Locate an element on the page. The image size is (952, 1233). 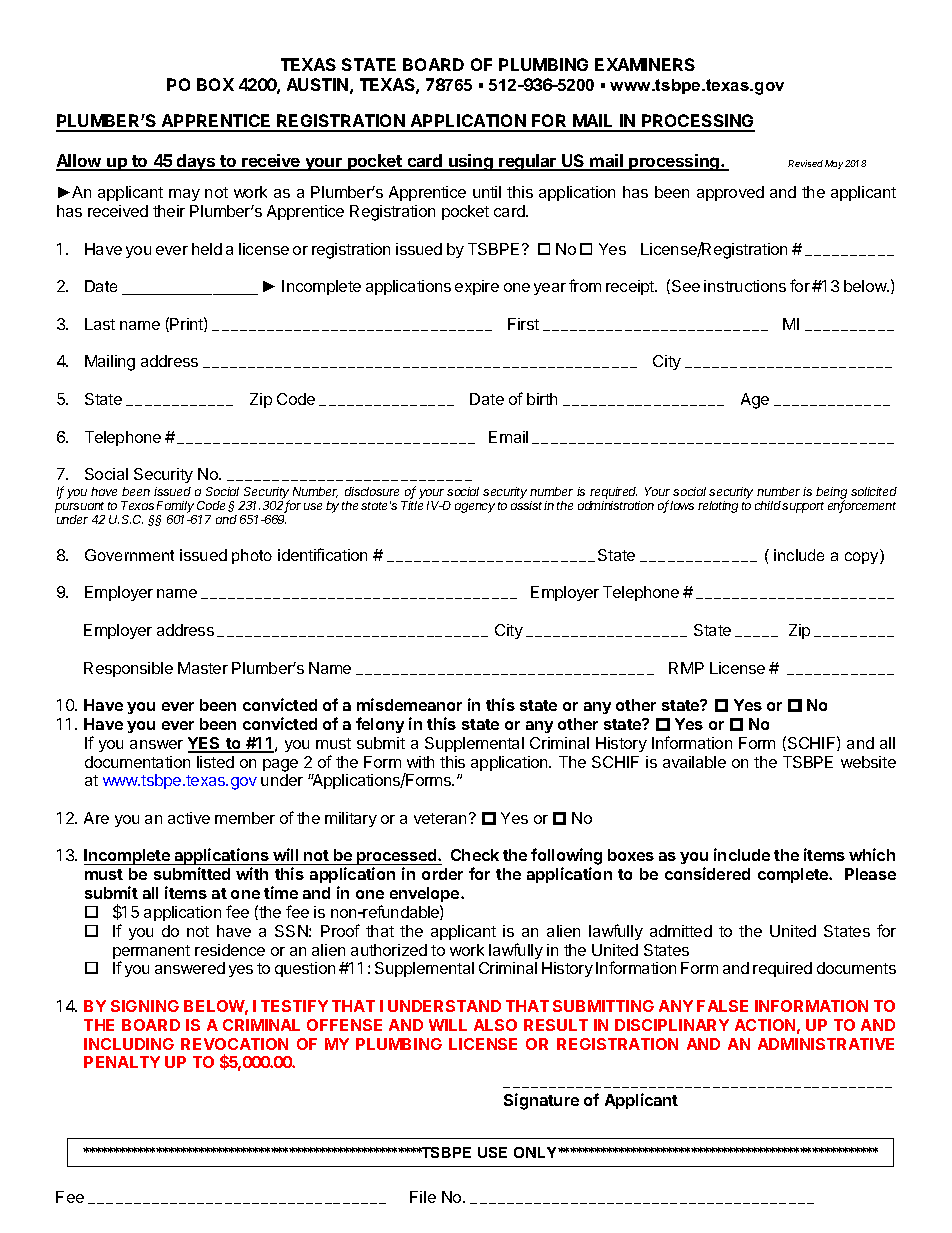
RMP is located at coordinates (686, 668).
